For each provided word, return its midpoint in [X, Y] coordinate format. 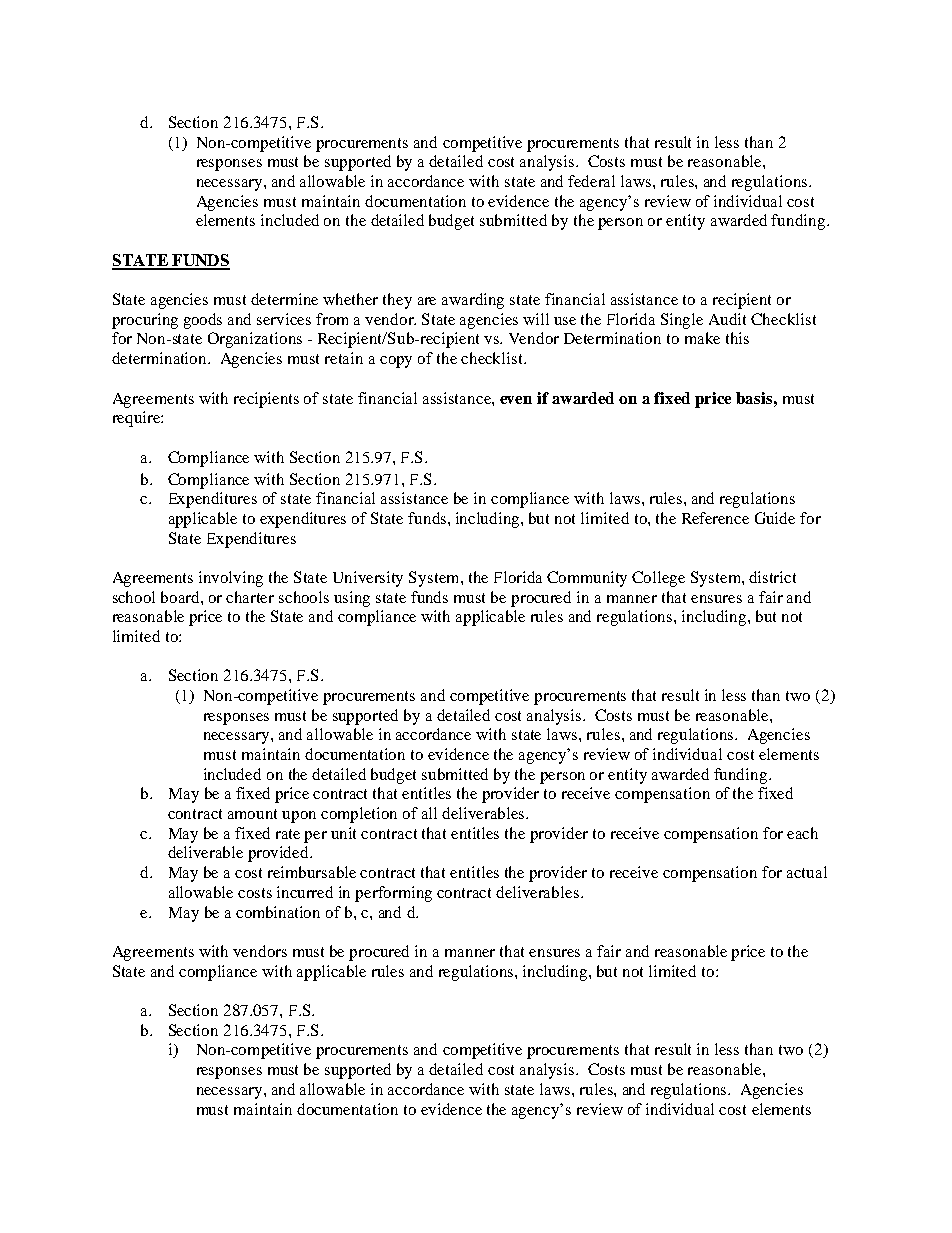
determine [284, 299]
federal [591, 181]
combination [278, 912]
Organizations [255, 340]
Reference [715, 518]
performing [393, 894]
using [352, 599]
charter [250, 597]
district [772, 577]
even [516, 400]
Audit [727, 319]
